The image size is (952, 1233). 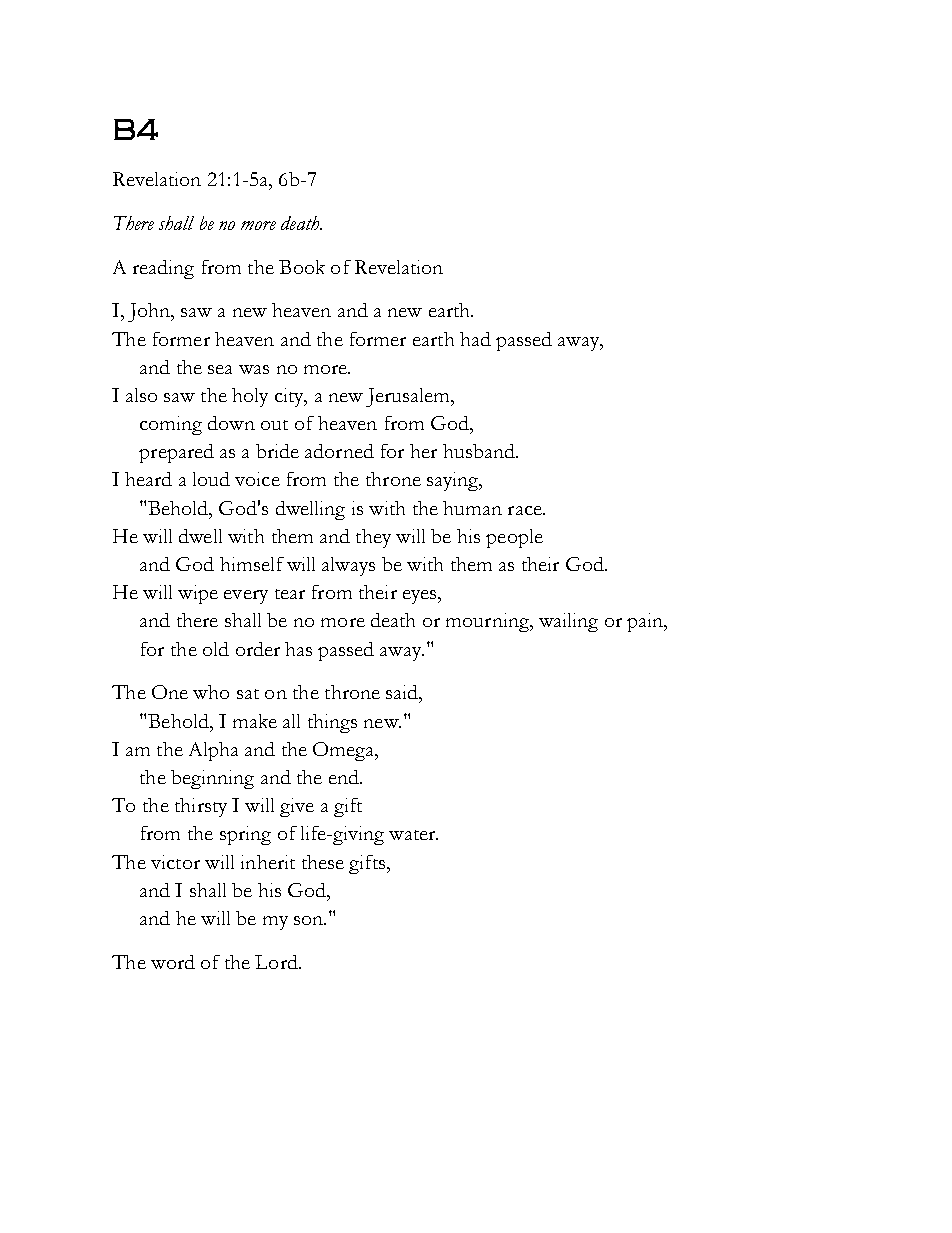 What do you see at coordinates (348, 566) in the image?
I see `always` at bounding box center [348, 566].
